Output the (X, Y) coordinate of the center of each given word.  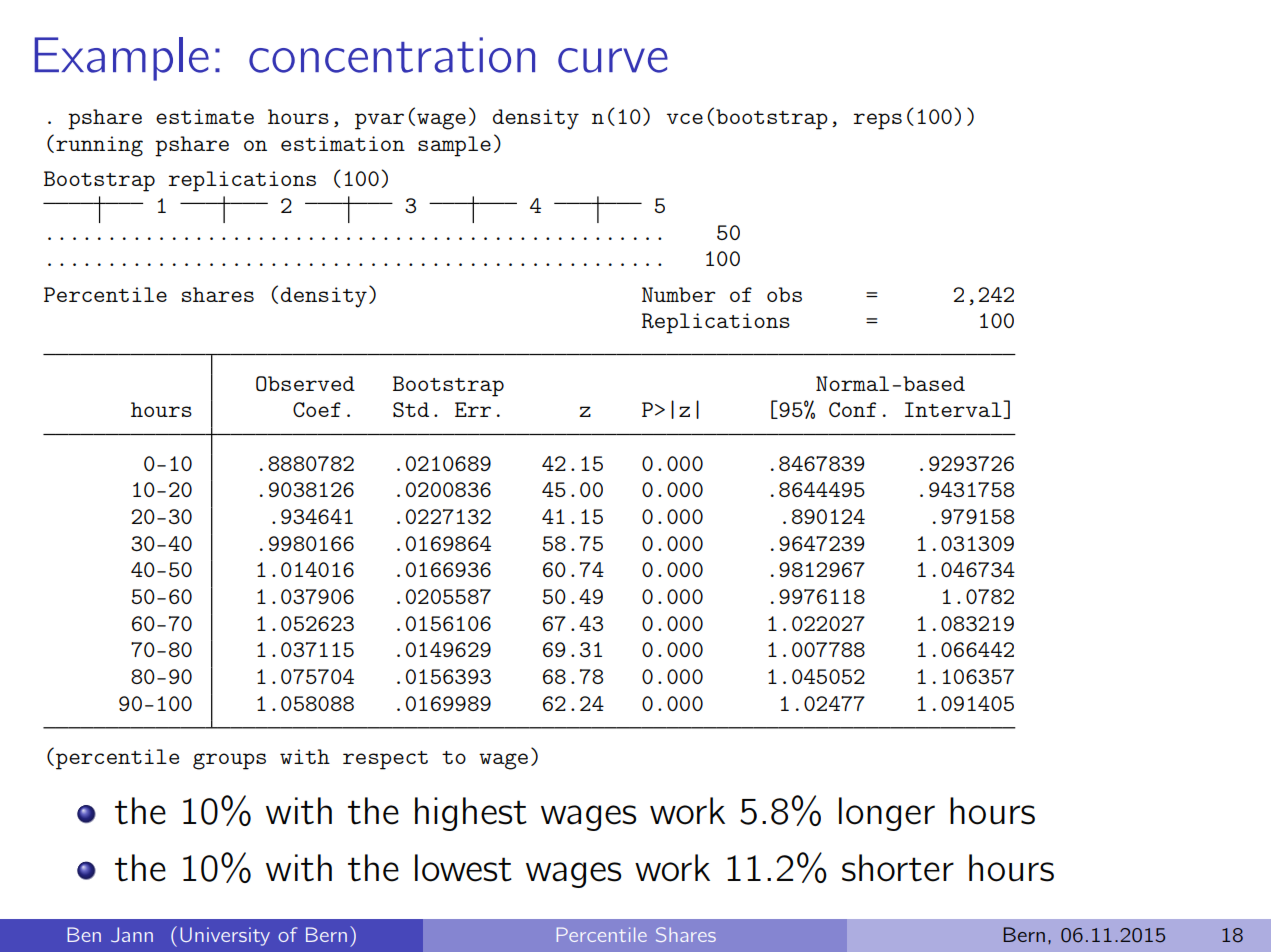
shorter (898, 868)
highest (471, 814)
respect (385, 760)
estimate (205, 116)
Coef (317, 409)
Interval (954, 410)
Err (473, 409)
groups (229, 761)
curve (613, 60)
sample (454, 146)
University (225, 936)
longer (887, 814)
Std (411, 409)
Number (678, 294)
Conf (852, 409)
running (99, 146)
